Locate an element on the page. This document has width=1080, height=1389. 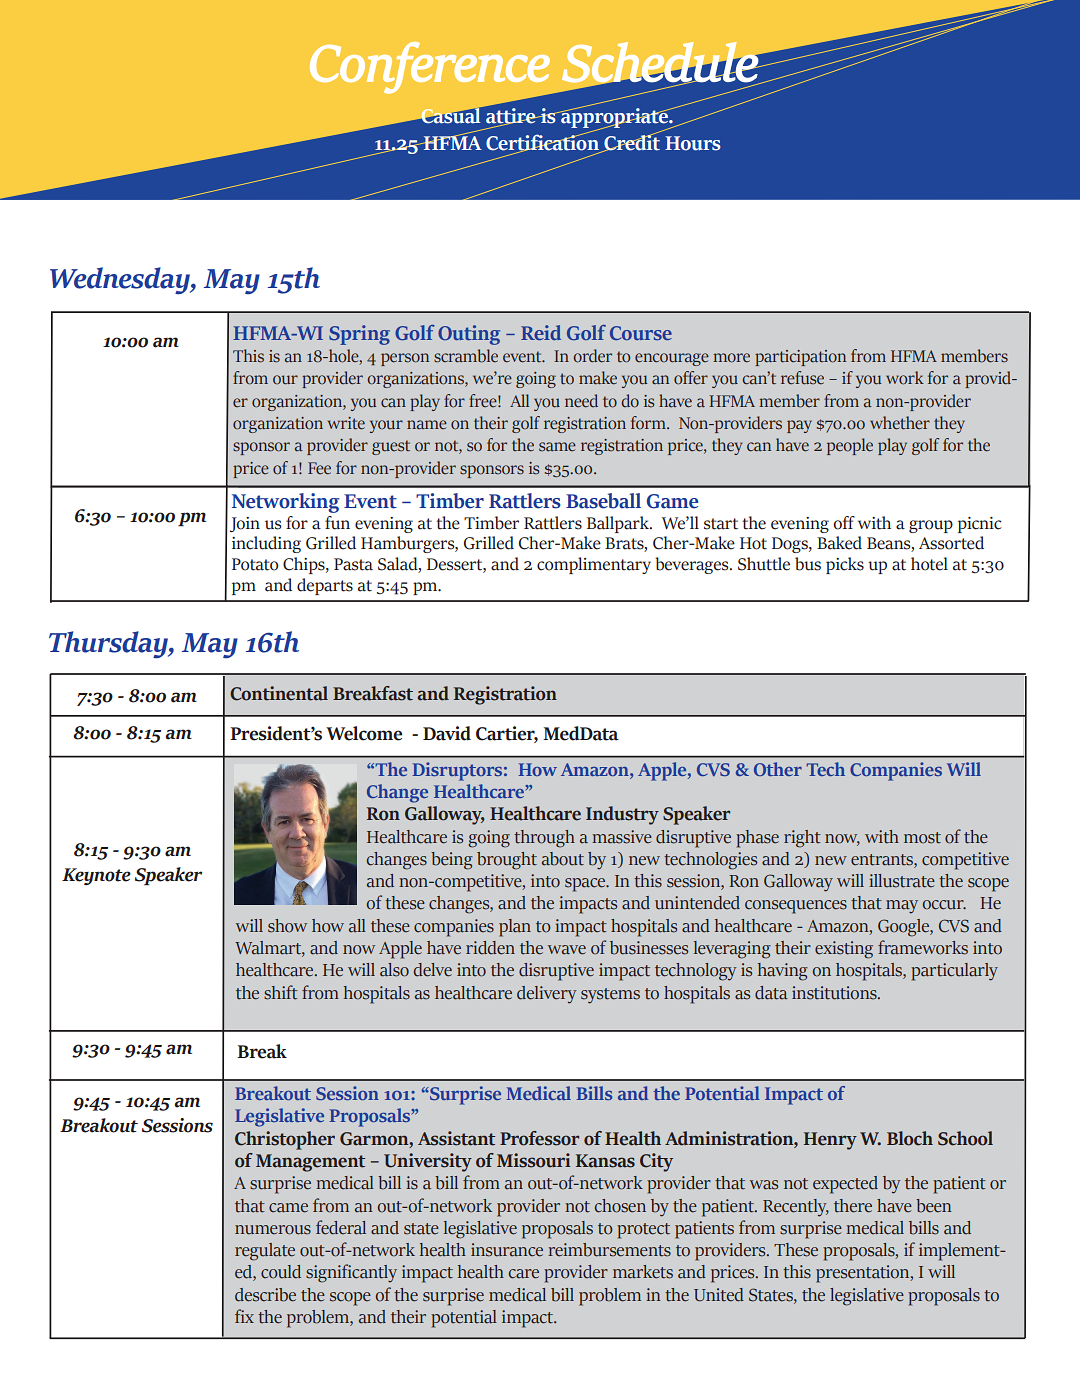
regulate is located at coordinates (265, 1252).
